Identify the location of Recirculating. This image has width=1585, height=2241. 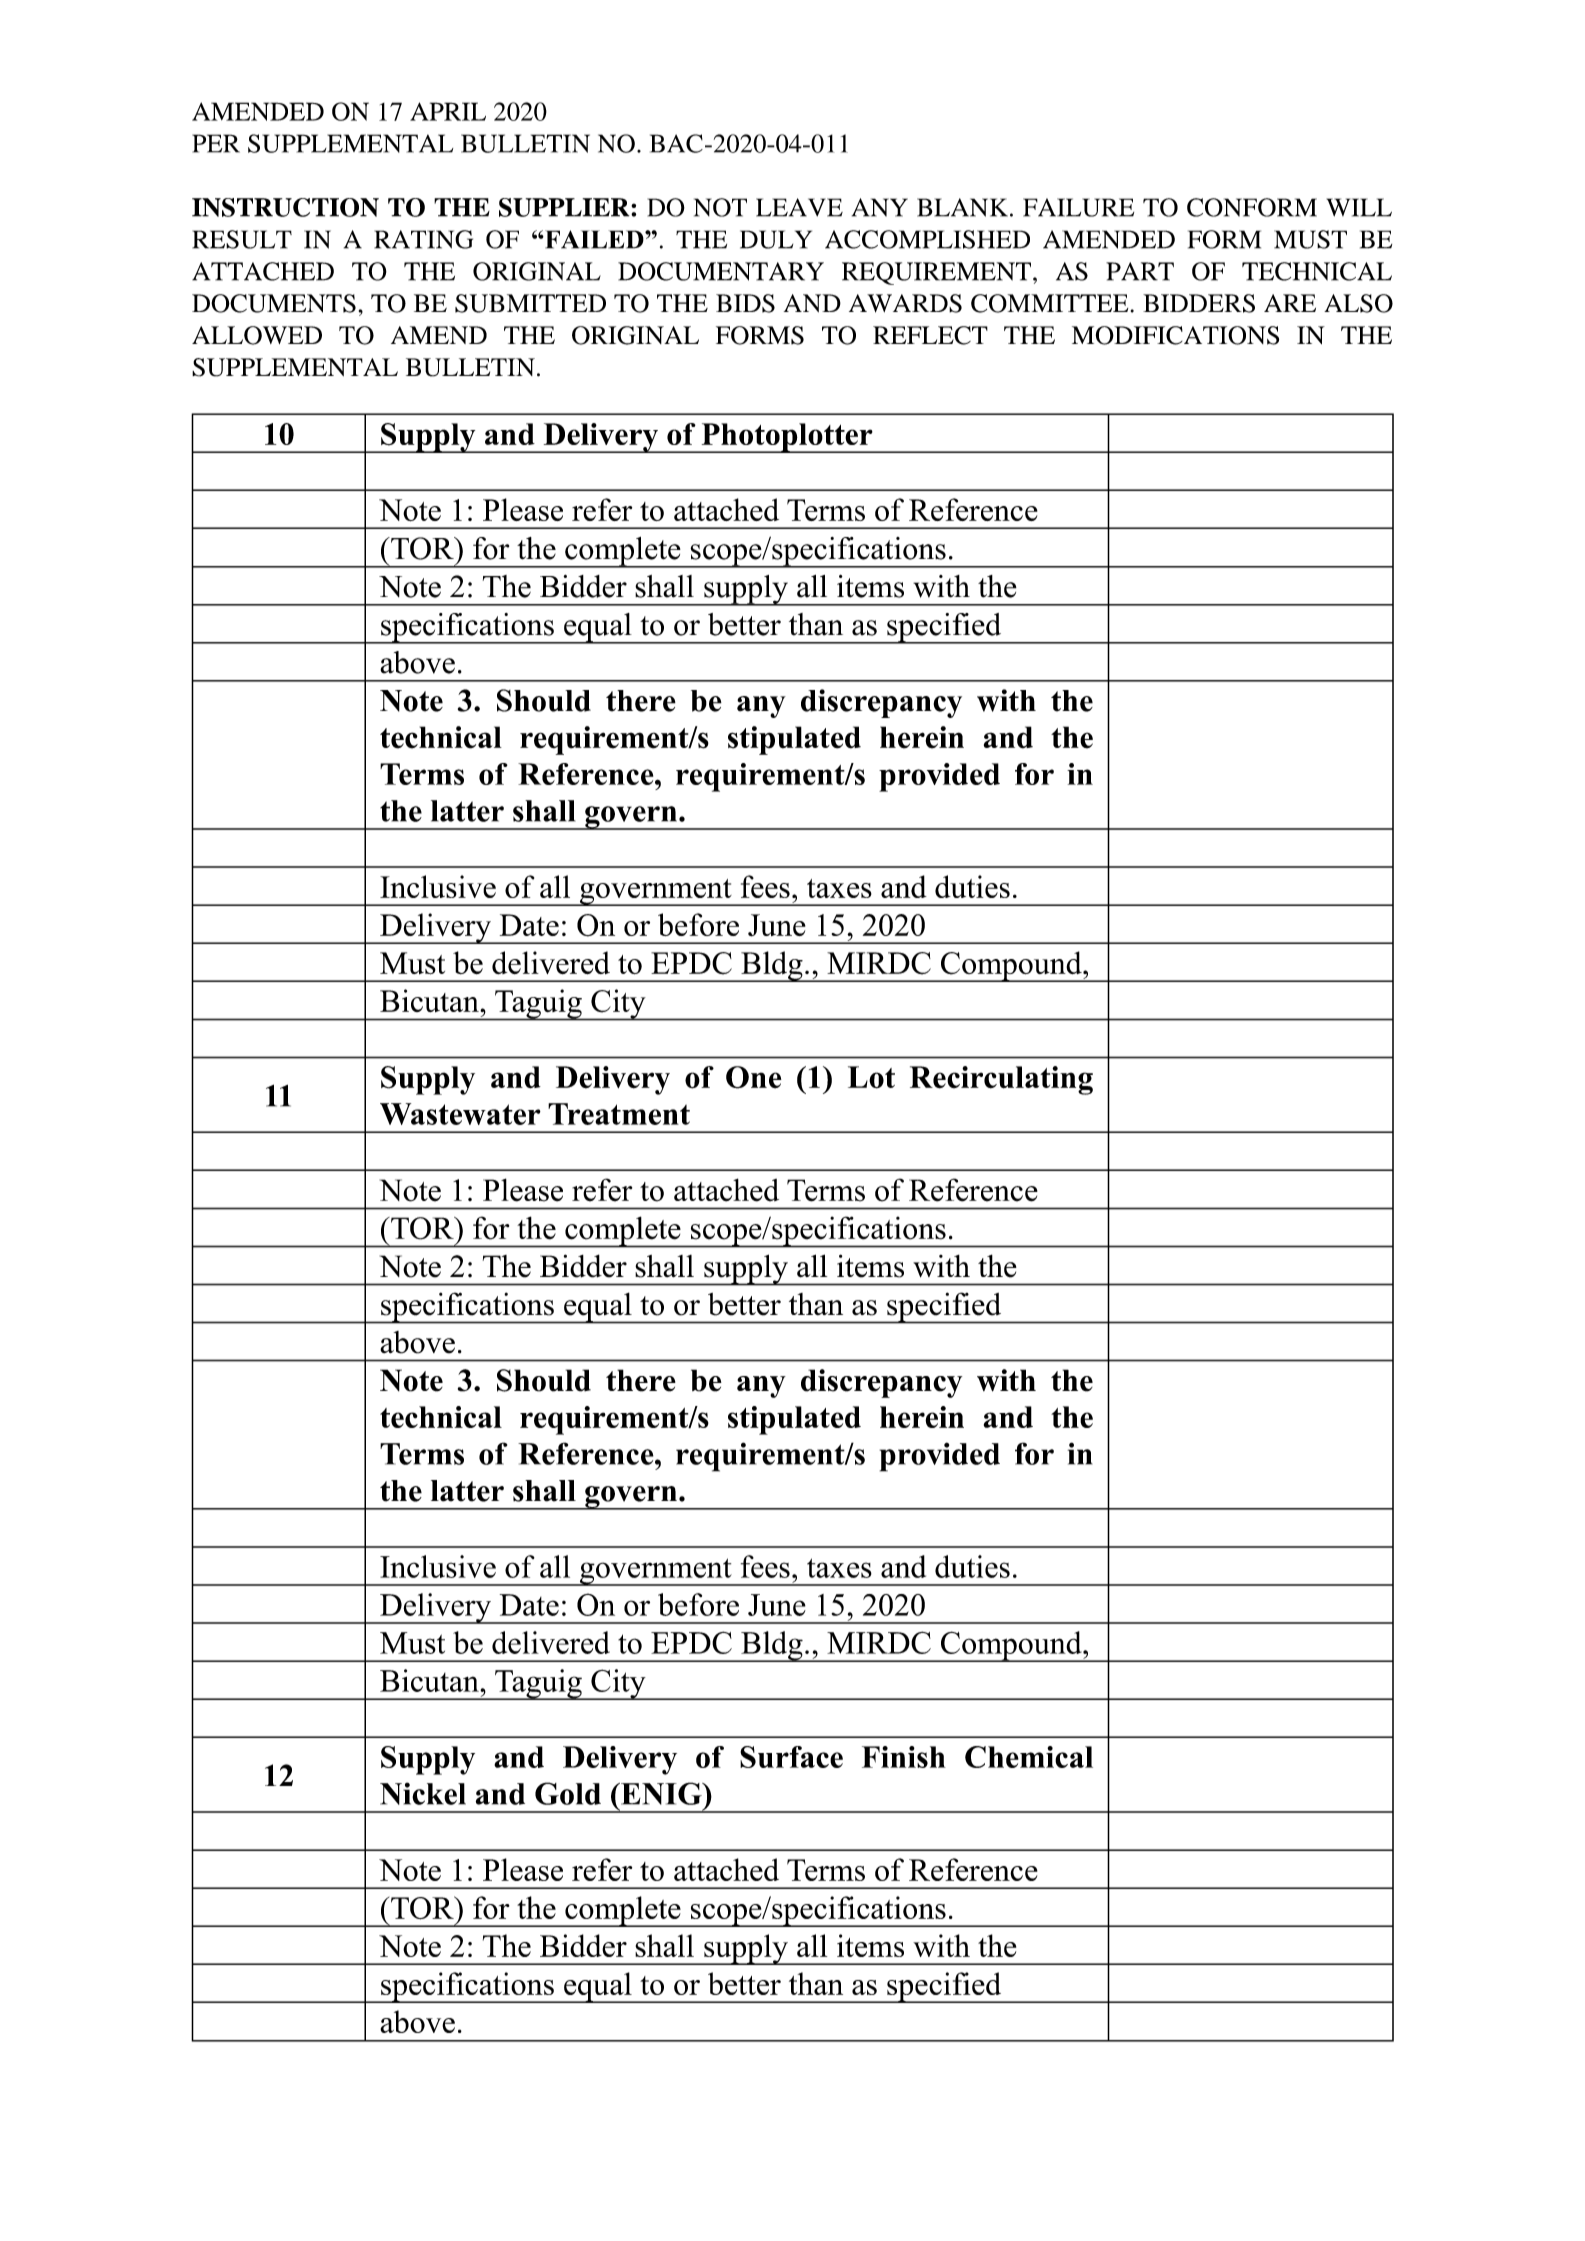
(1001, 1080).
